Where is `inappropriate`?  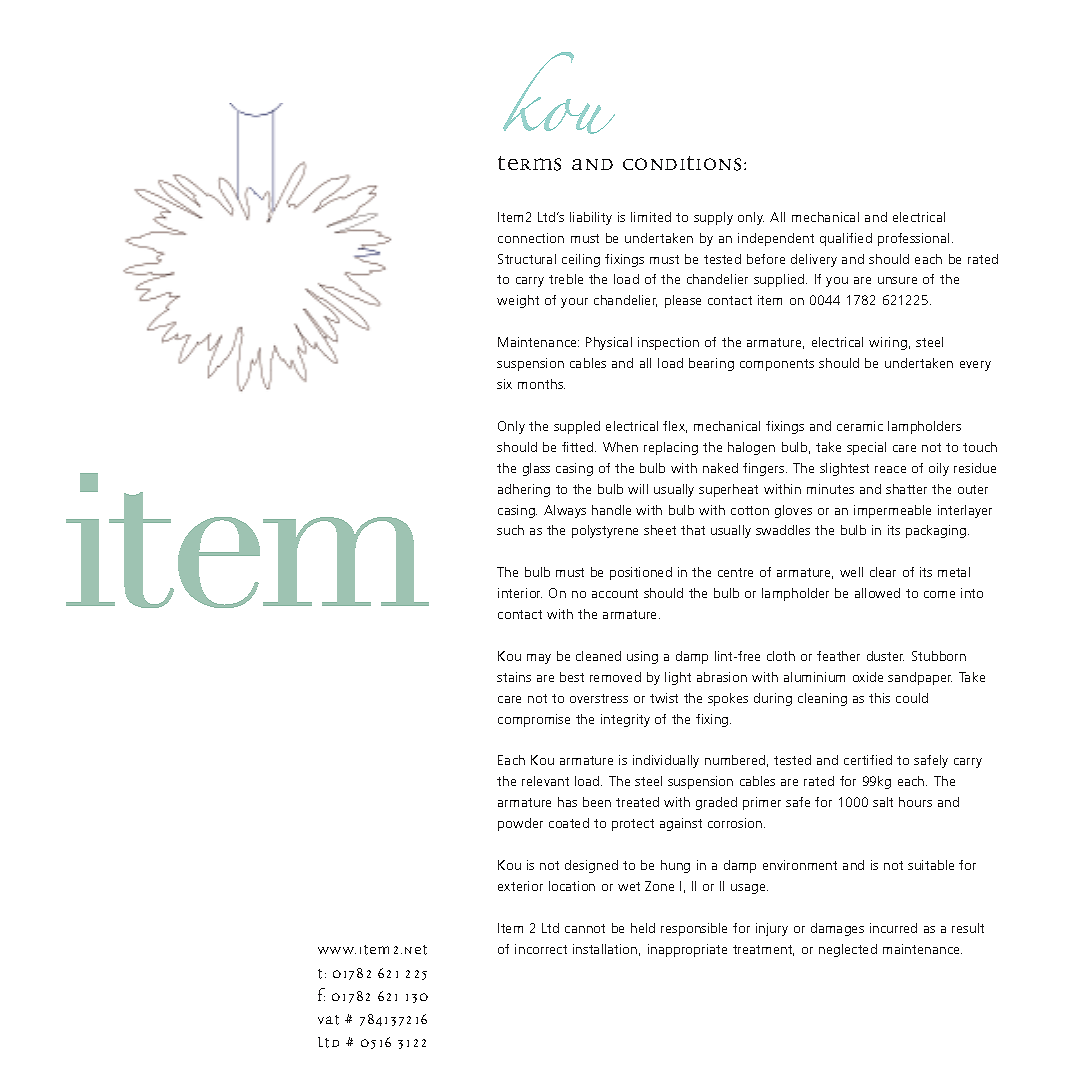
inappropriate is located at coordinates (687, 950).
